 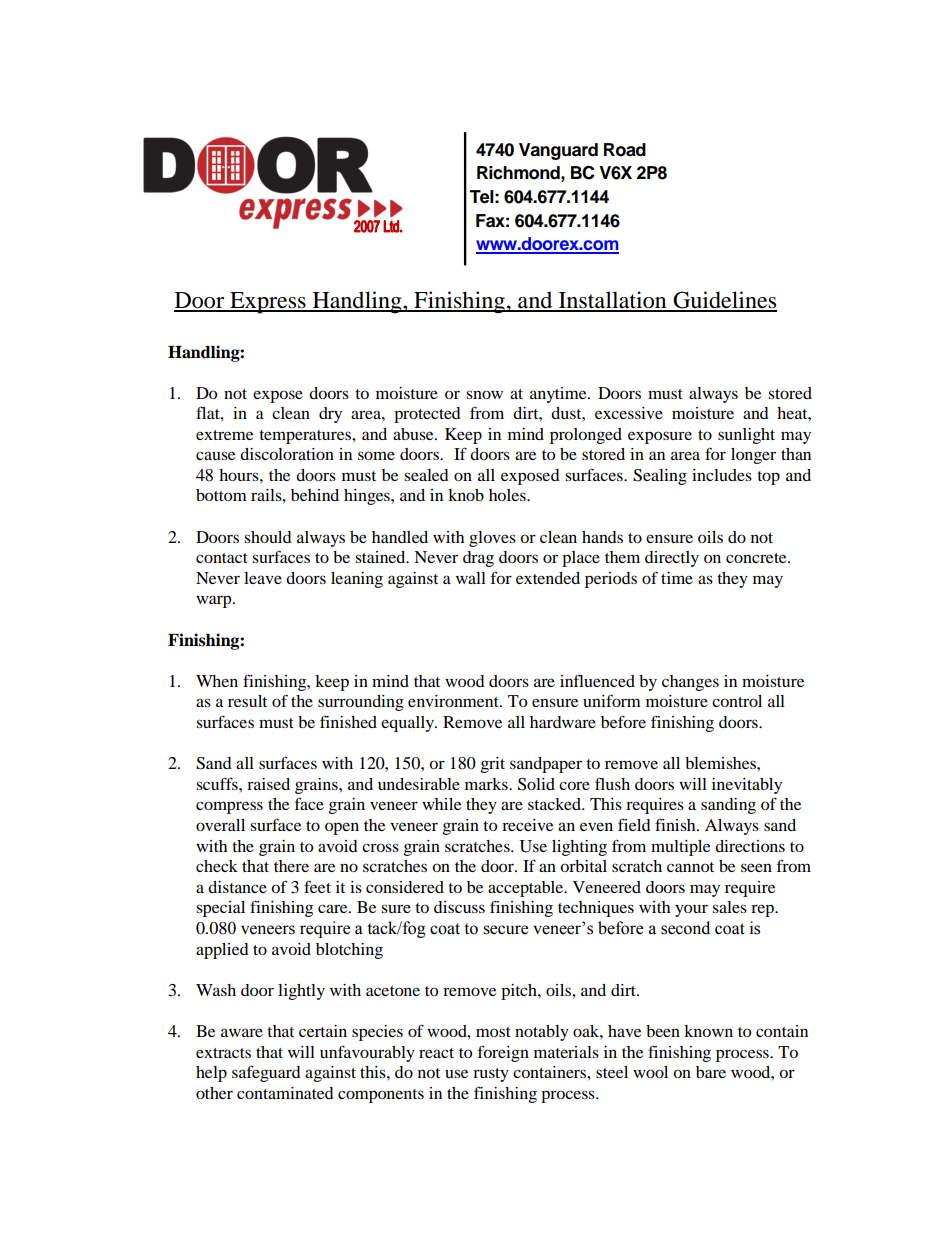 What do you see at coordinates (266, 1073) in the page?
I see `safeguard` at bounding box center [266, 1073].
